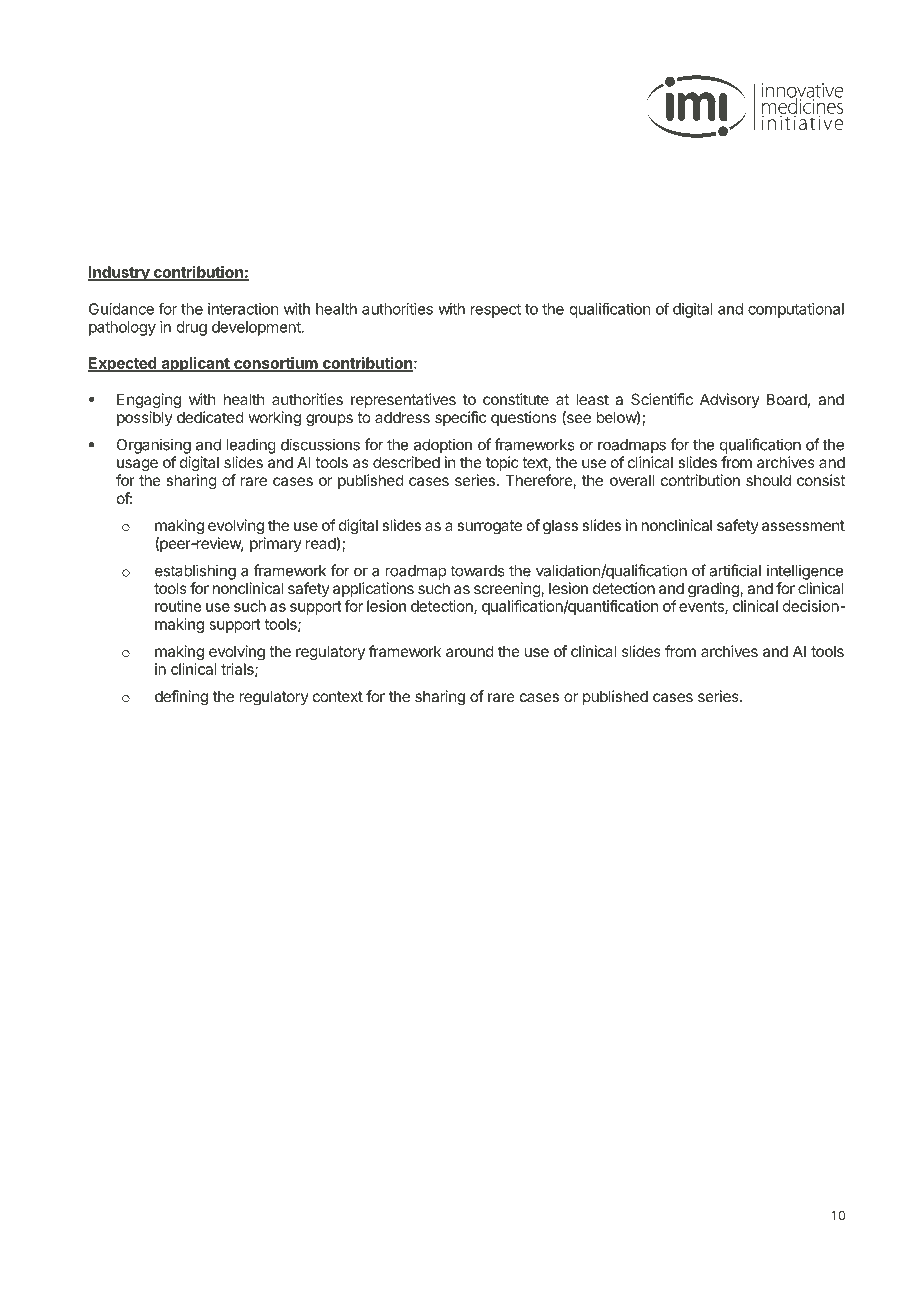 The width and height of the screenshot is (924, 1309). What do you see at coordinates (243, 309) in the screenshot?
I see `interaction` at bounding box center [243, 309].
